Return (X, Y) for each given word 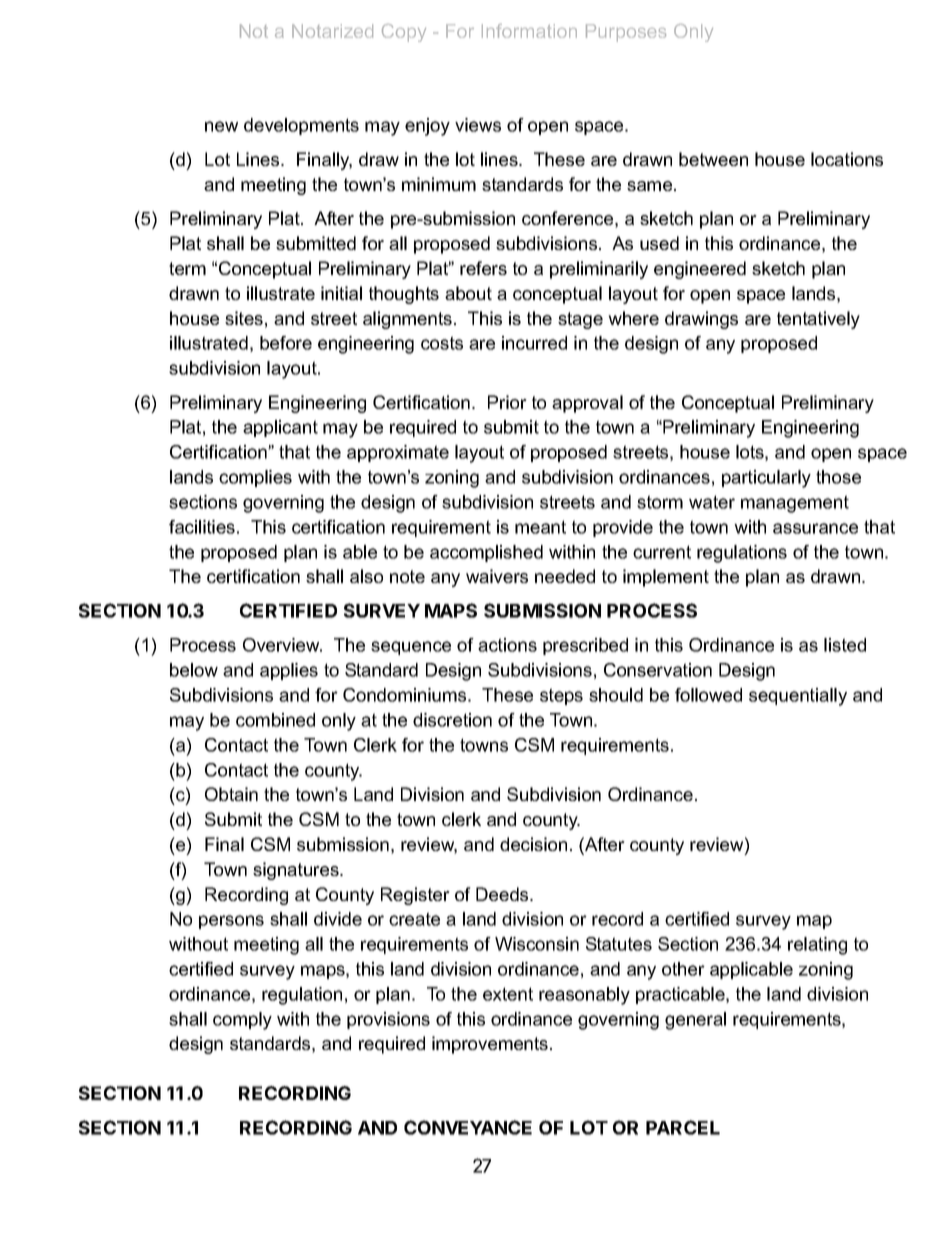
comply (242, 1021)
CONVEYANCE (468, 1127)
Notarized (332, 31)
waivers (497, 576)
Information (529, 31)
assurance (815, 528)
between (713, 159)
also (366, 576)
